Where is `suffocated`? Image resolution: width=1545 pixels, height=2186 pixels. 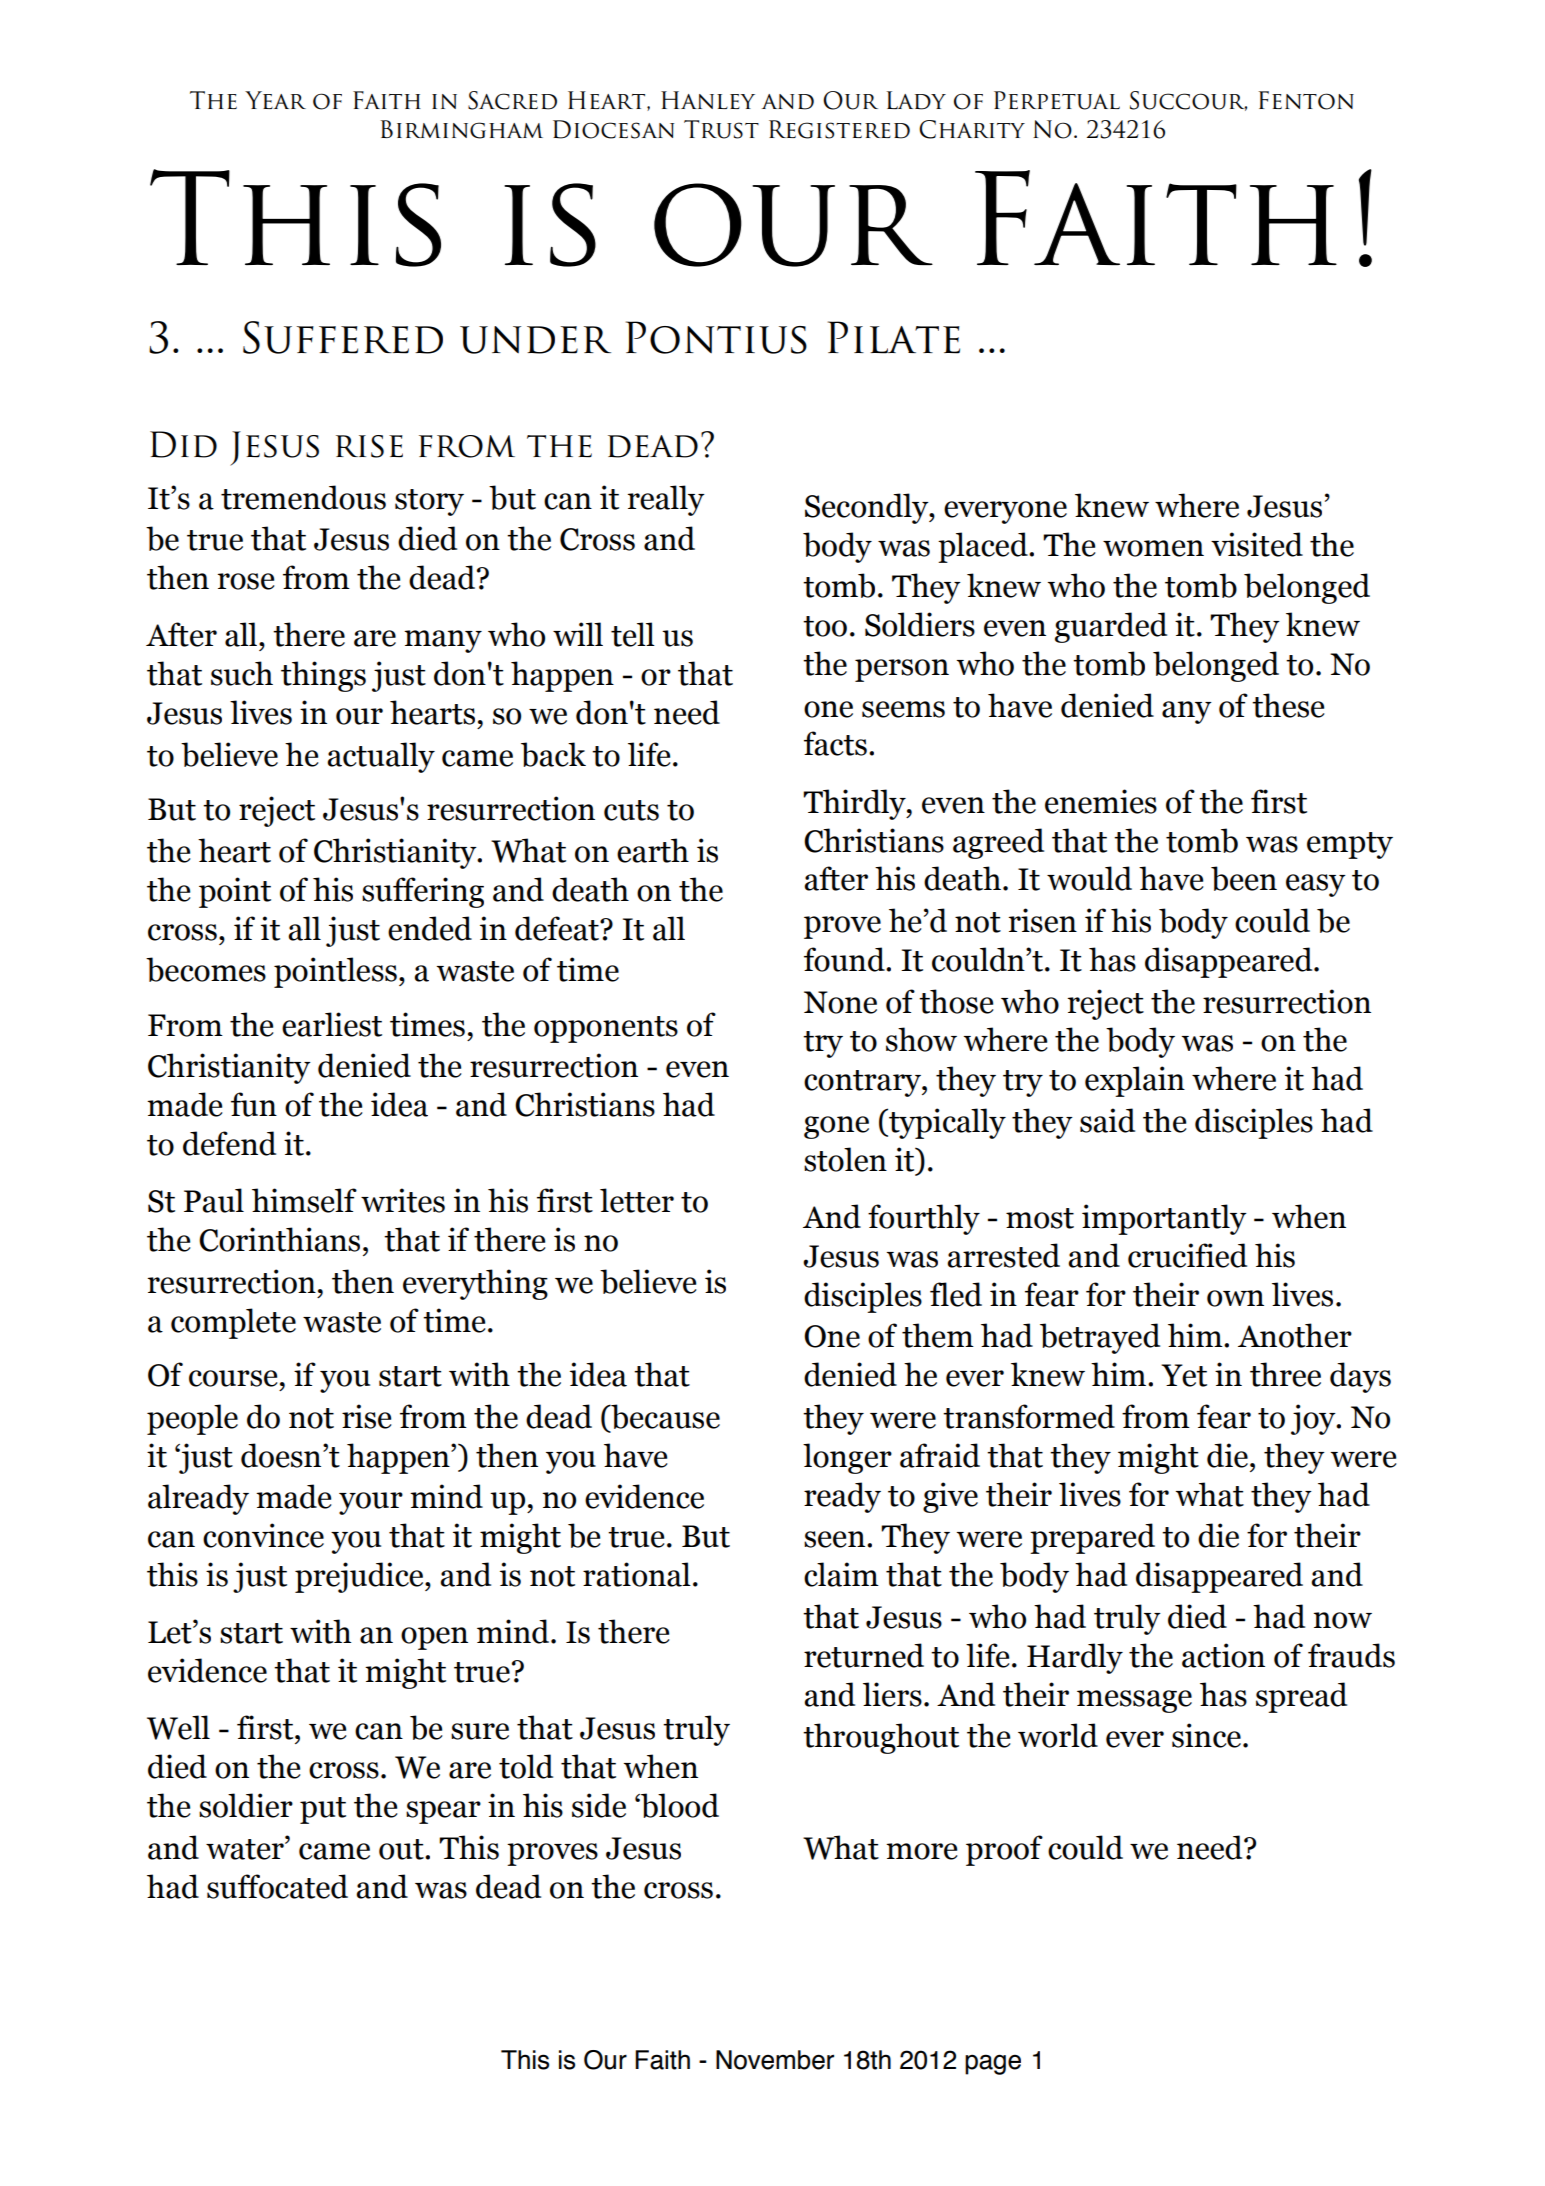
suffocated is located at coordinates (277, 1886).
